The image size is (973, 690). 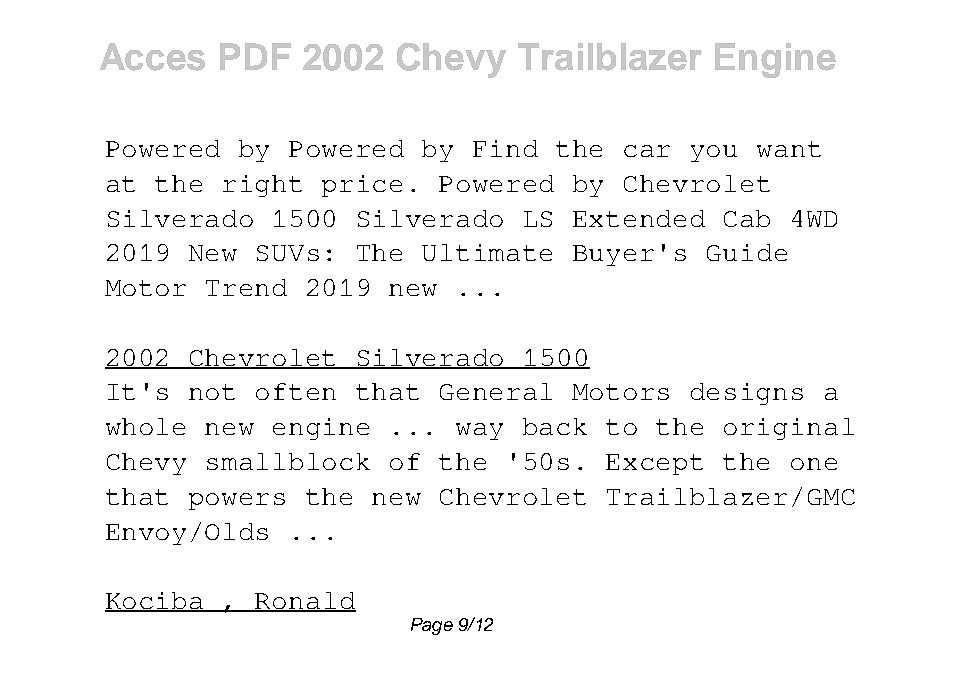 I want to click on way, so click(x=479, y=431).
